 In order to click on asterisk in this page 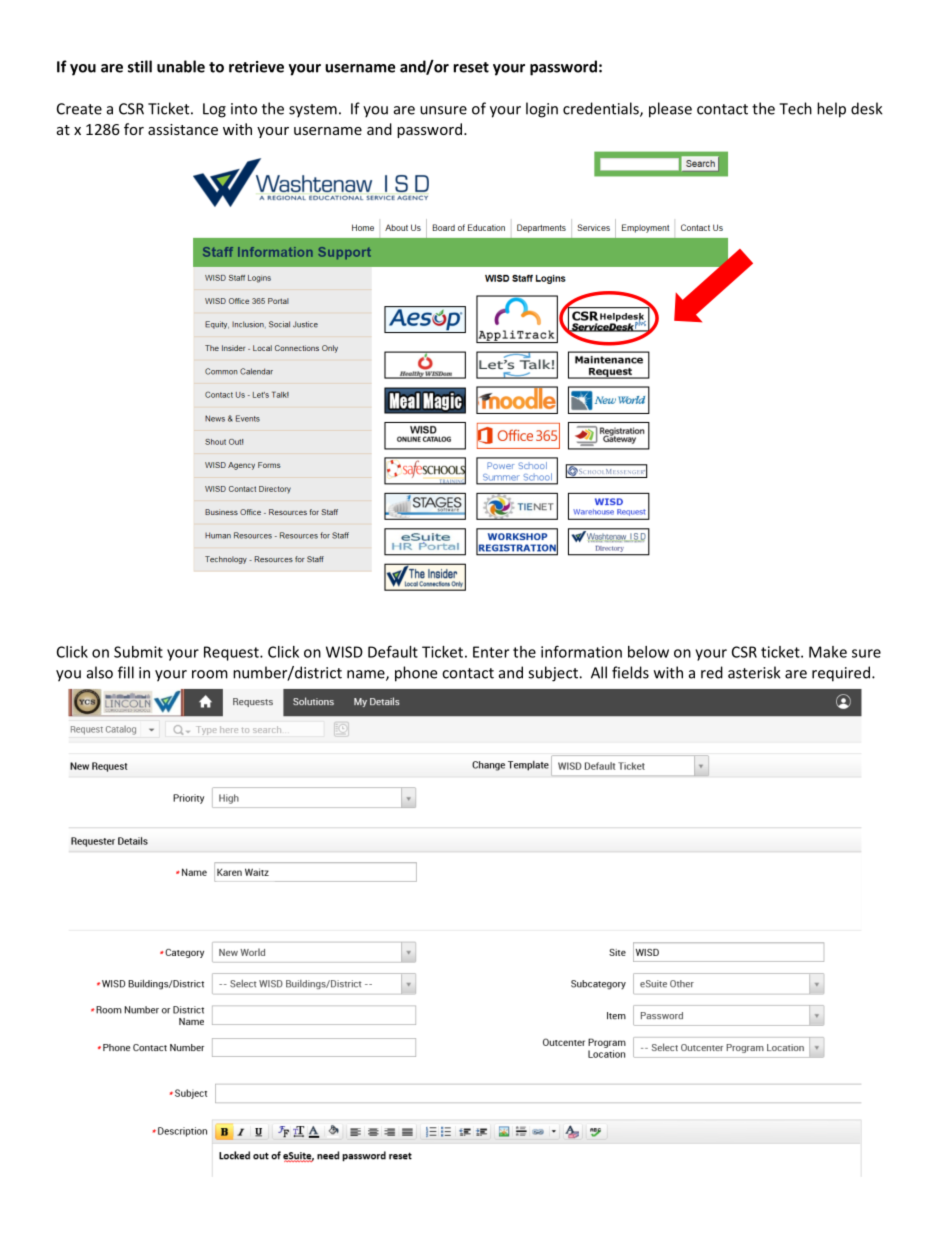, I will do `click(754, 672)`.
